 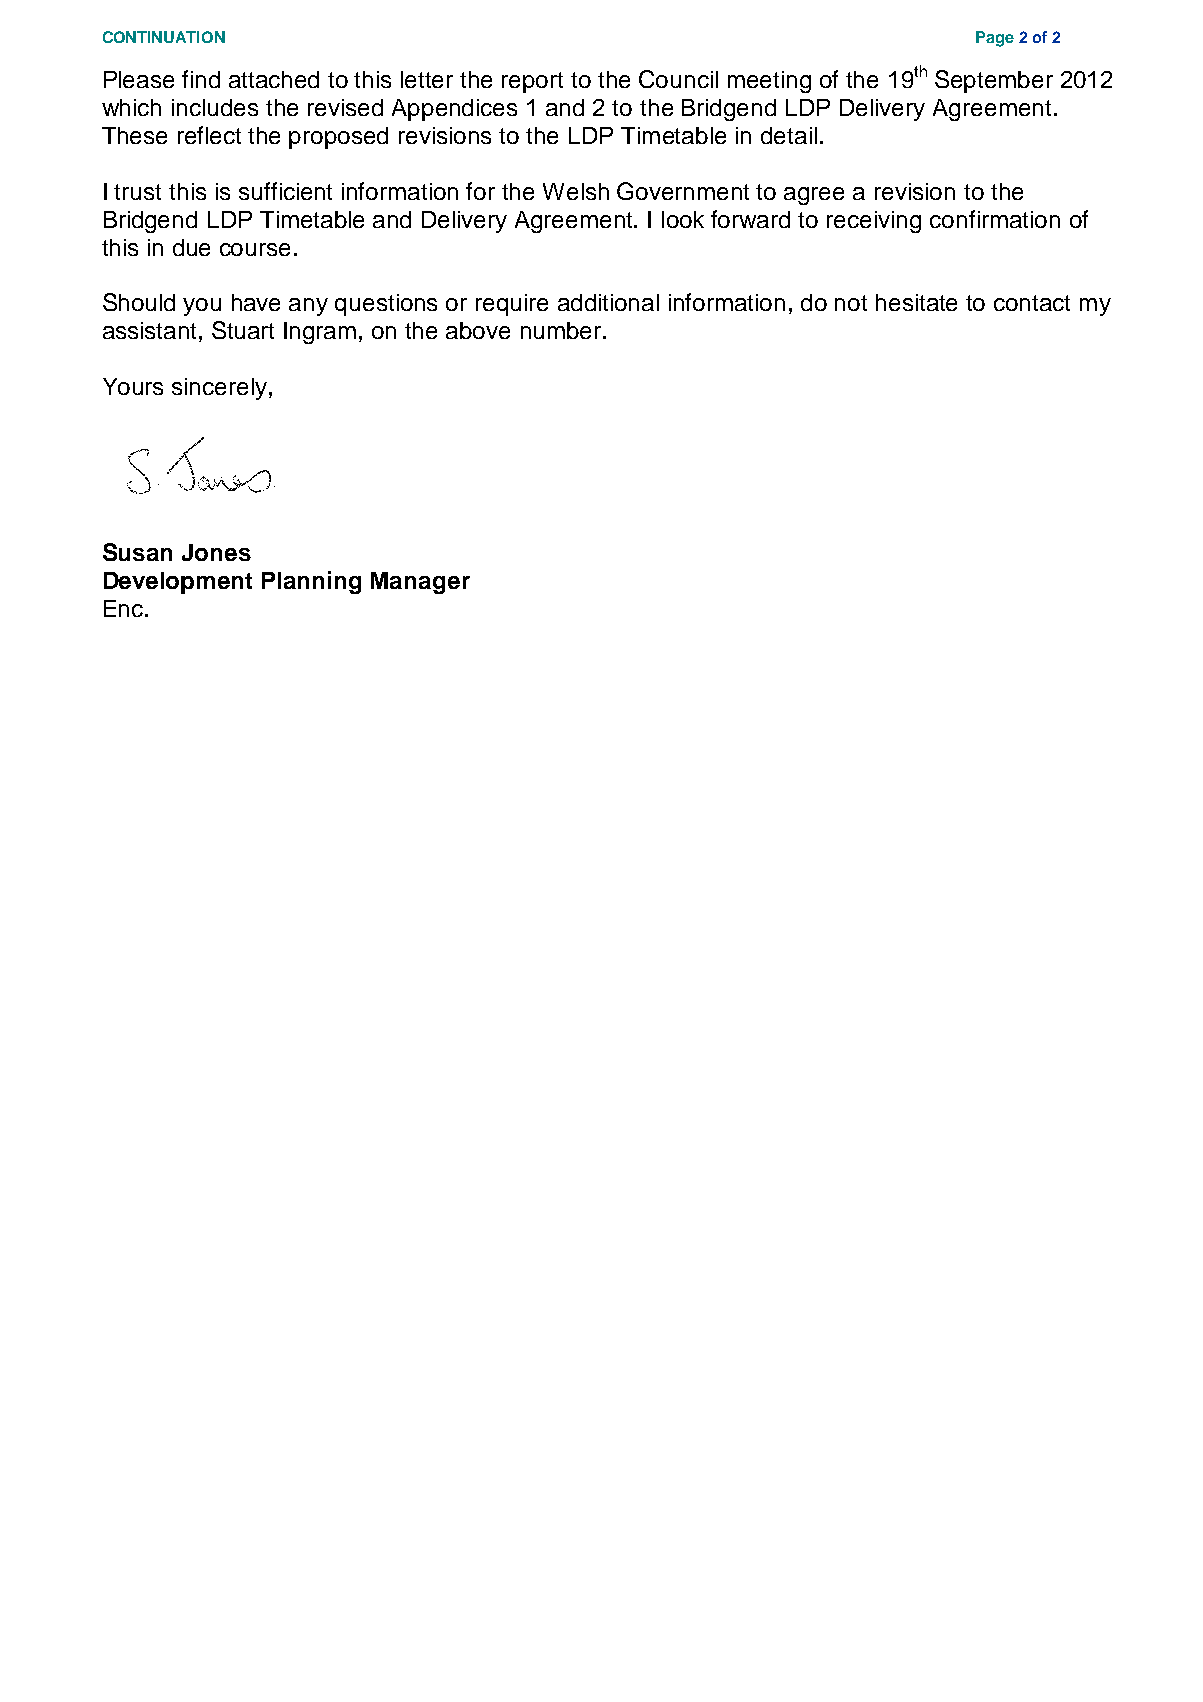 I want to click on Stuart, so click(x=243, y=330).
